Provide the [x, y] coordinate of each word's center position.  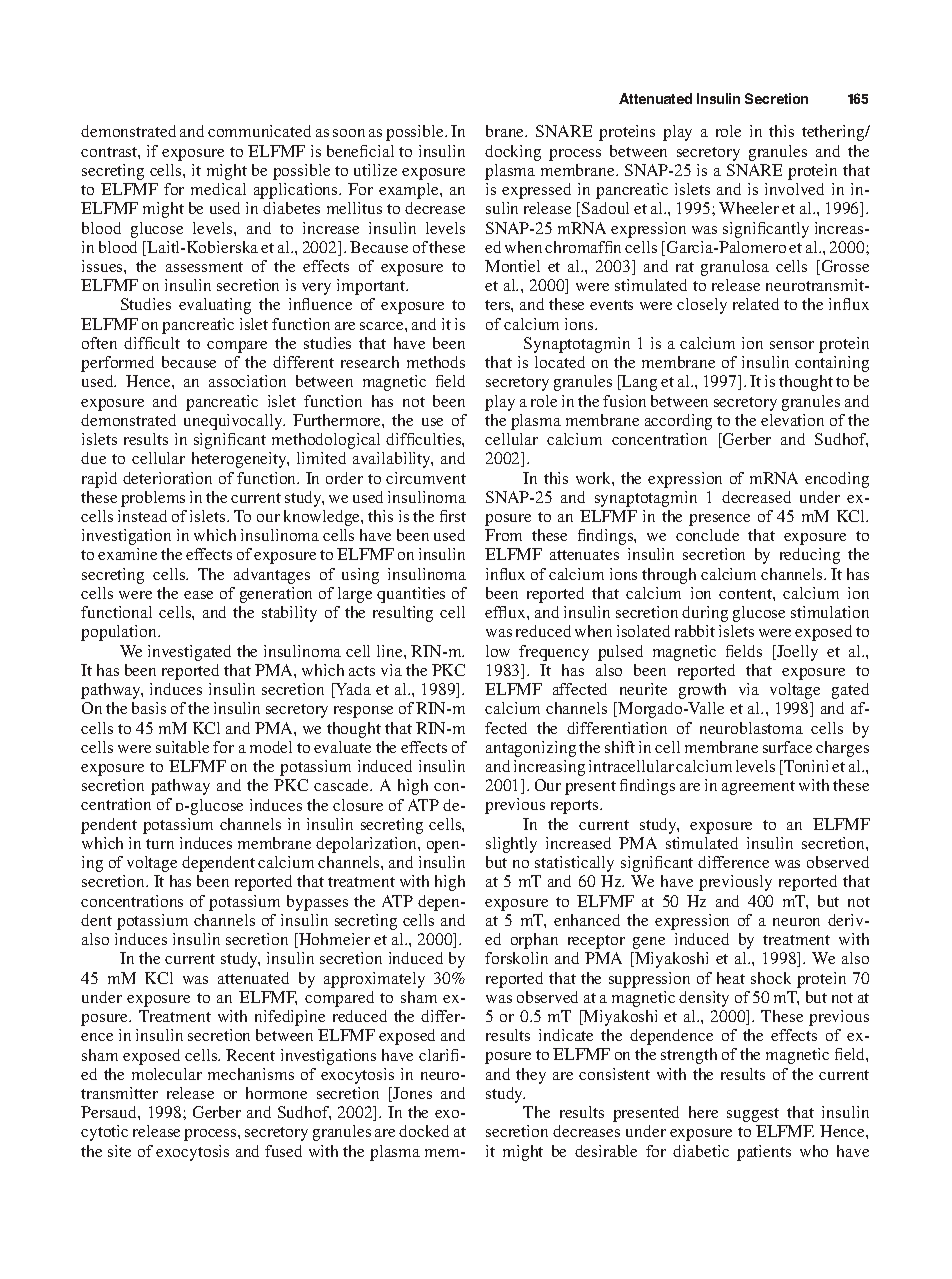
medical [218, 189]
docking [513, 153]
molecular [167, 1074]
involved [794, 189]
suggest [753, 1115]
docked [424, 1131]
